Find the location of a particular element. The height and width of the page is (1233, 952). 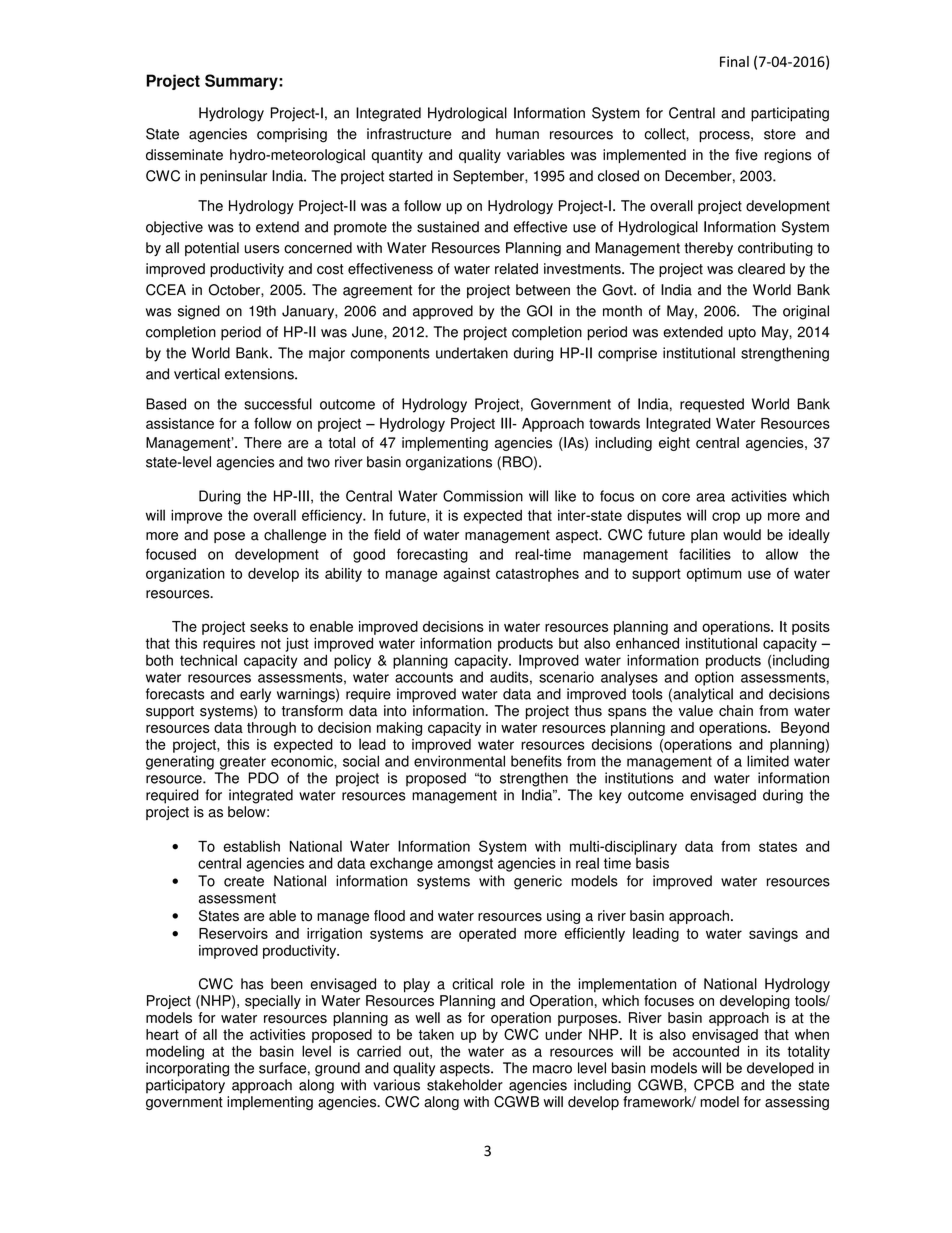

accounted is located at coordinates (706, 1051).
